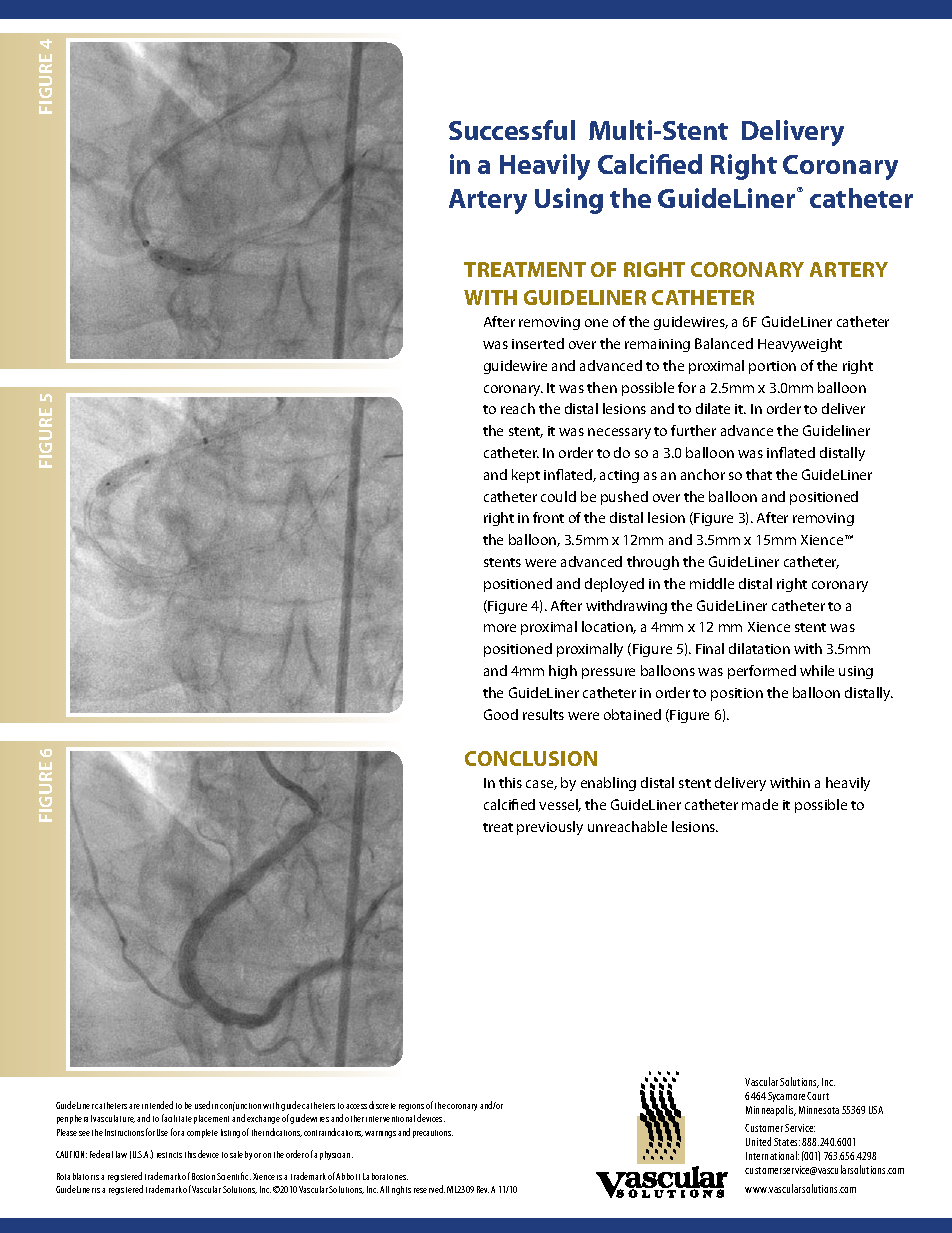  I want to click on Good, so click(501, 714).
